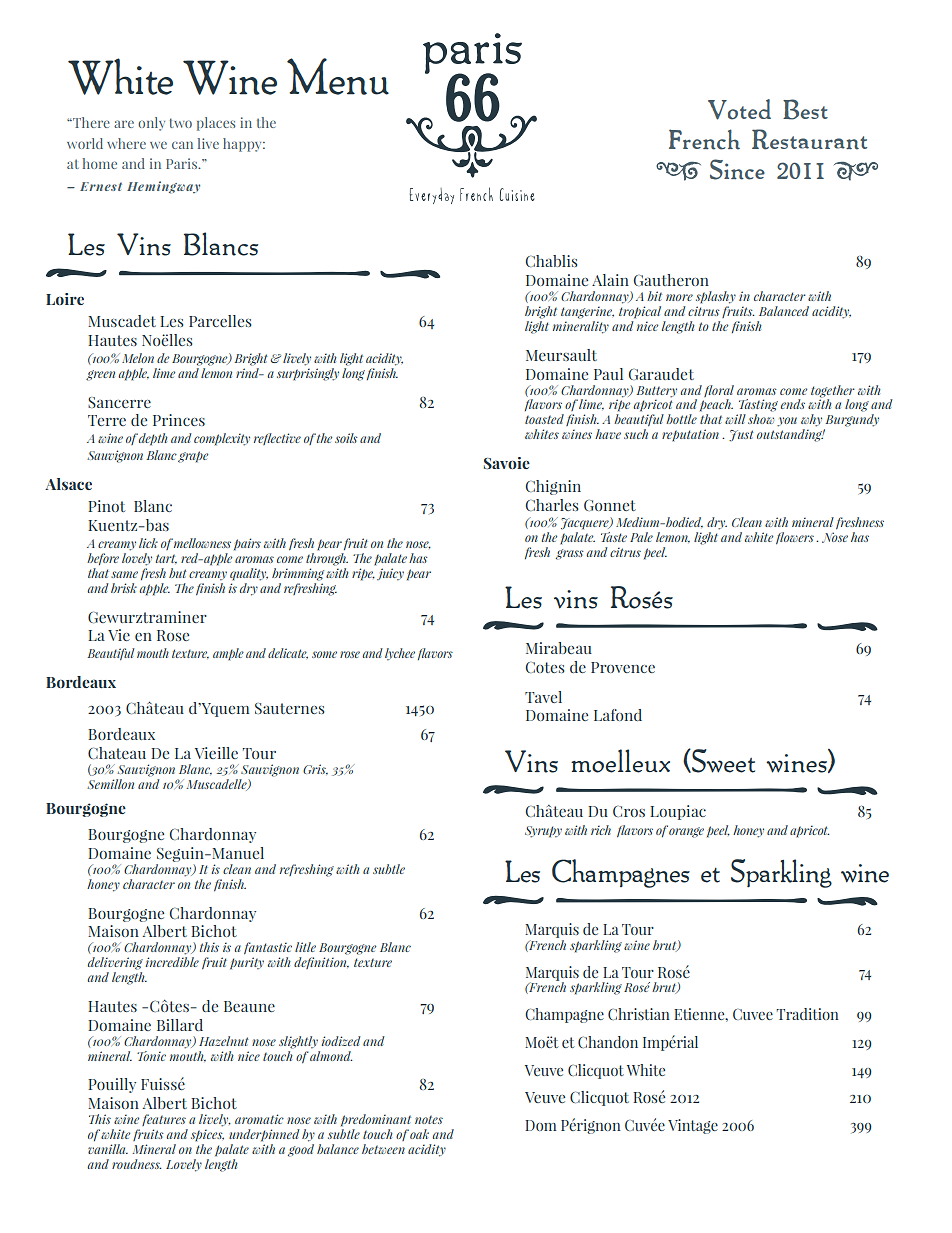  What do you see at coordinates (741, 435) in the screenshot?
I see `Just` at bounding box center [741, 435].
